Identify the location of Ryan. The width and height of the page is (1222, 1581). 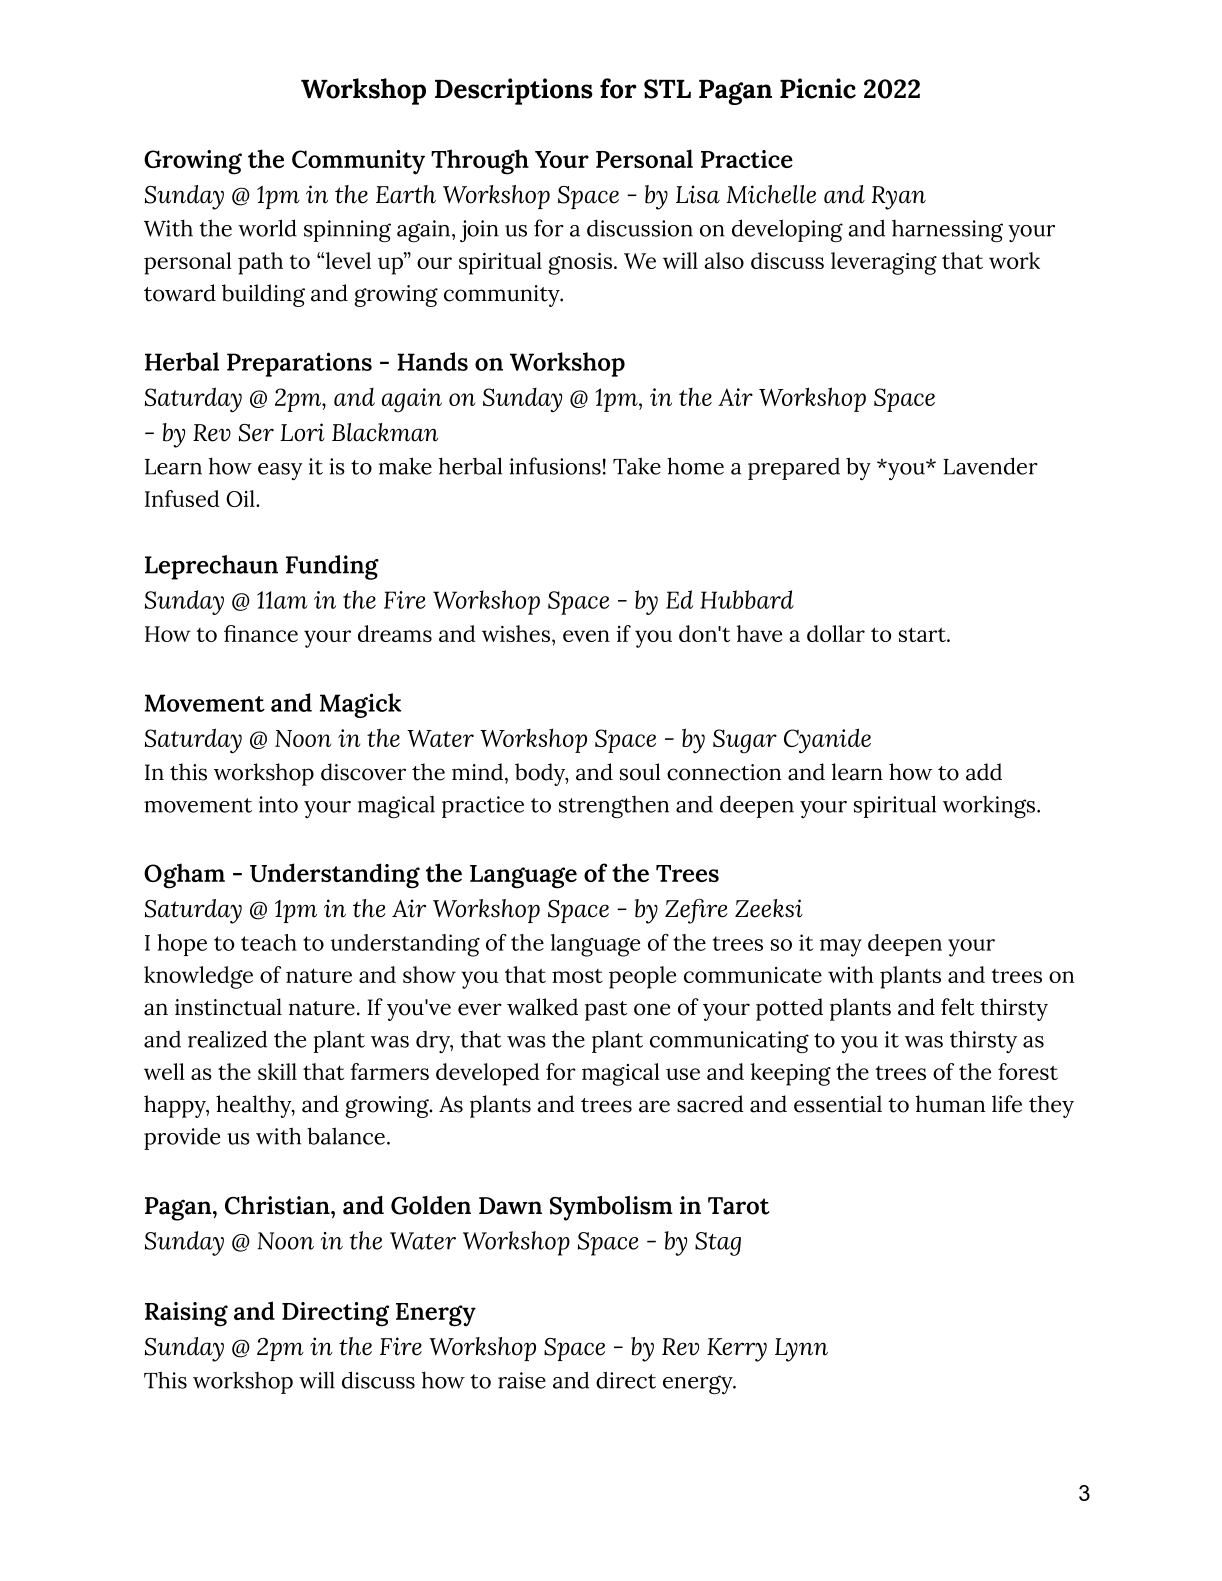
(898, 198).
